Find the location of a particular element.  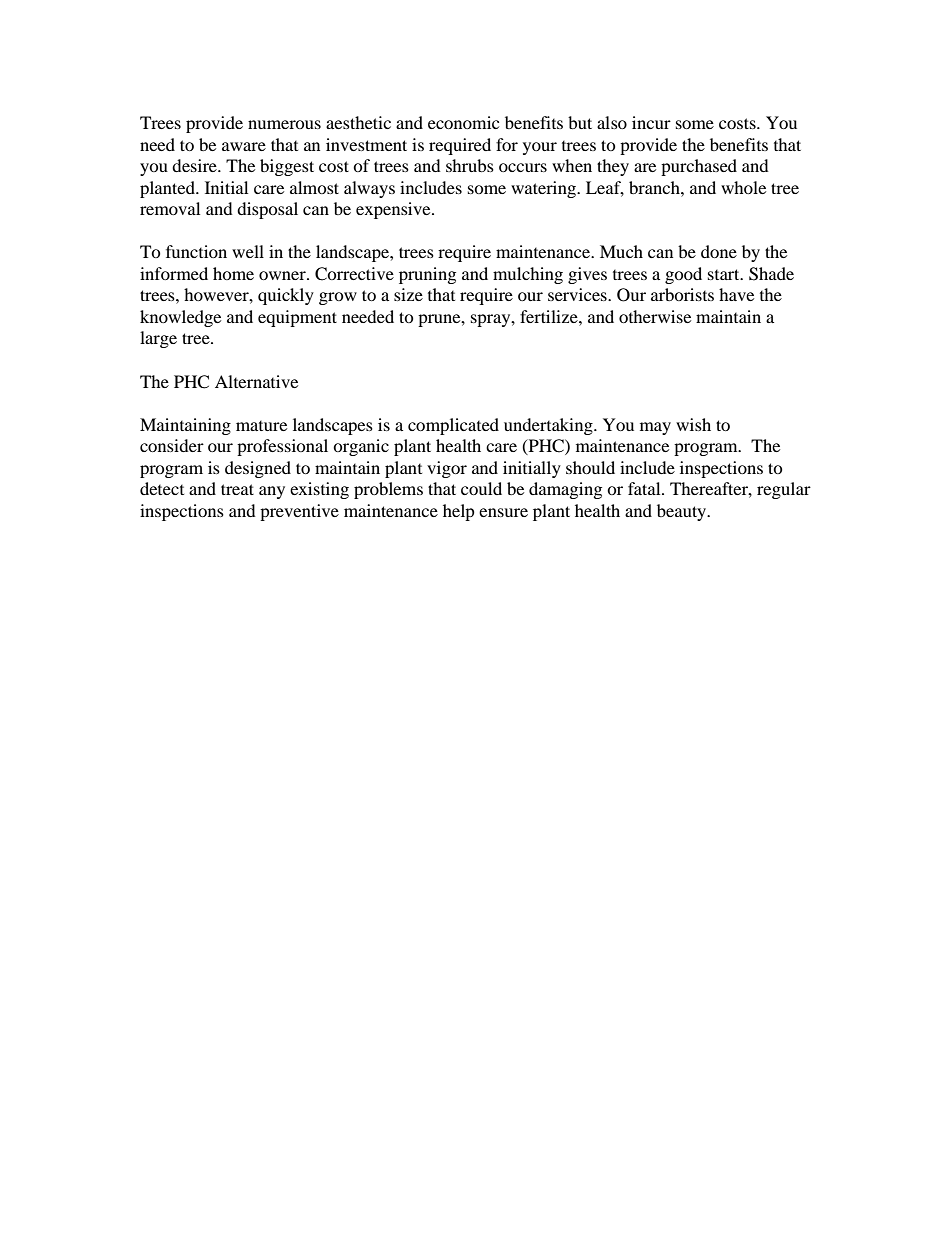

incur is located at coordinates (651, 122).
